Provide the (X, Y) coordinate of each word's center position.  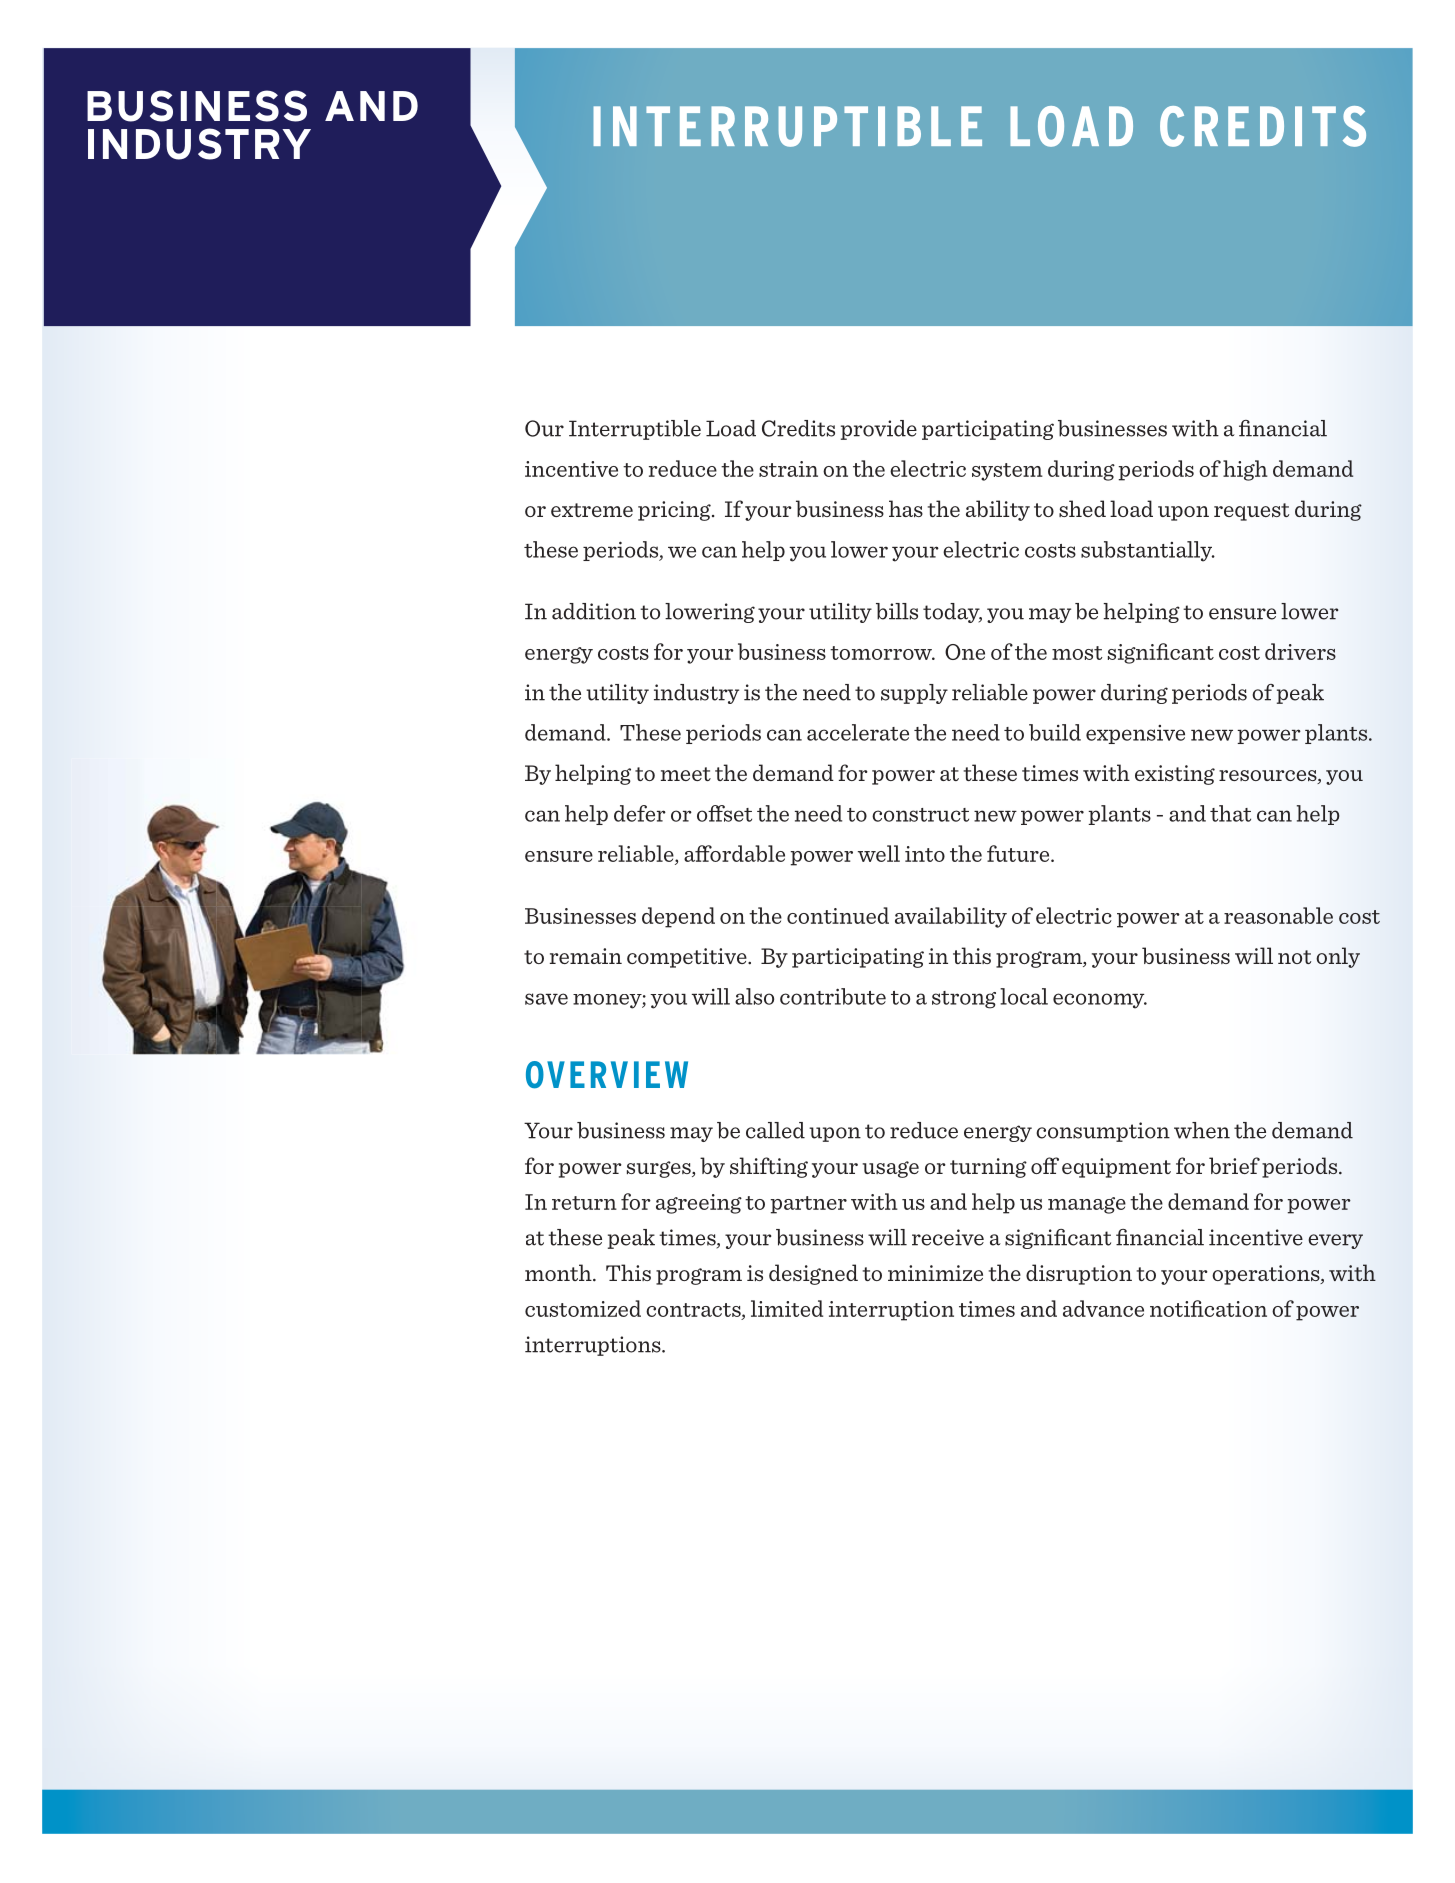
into (925, 854)
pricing (675, 511)
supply (914, 694)
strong (964, 1000)
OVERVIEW (607, 1075)
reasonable (1278, 915)
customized (583, 1308)
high (1245, 470)
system (1007, 472)
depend (678, 917)
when (1202, 1130)
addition (594, 611)
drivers (1300, 651)
